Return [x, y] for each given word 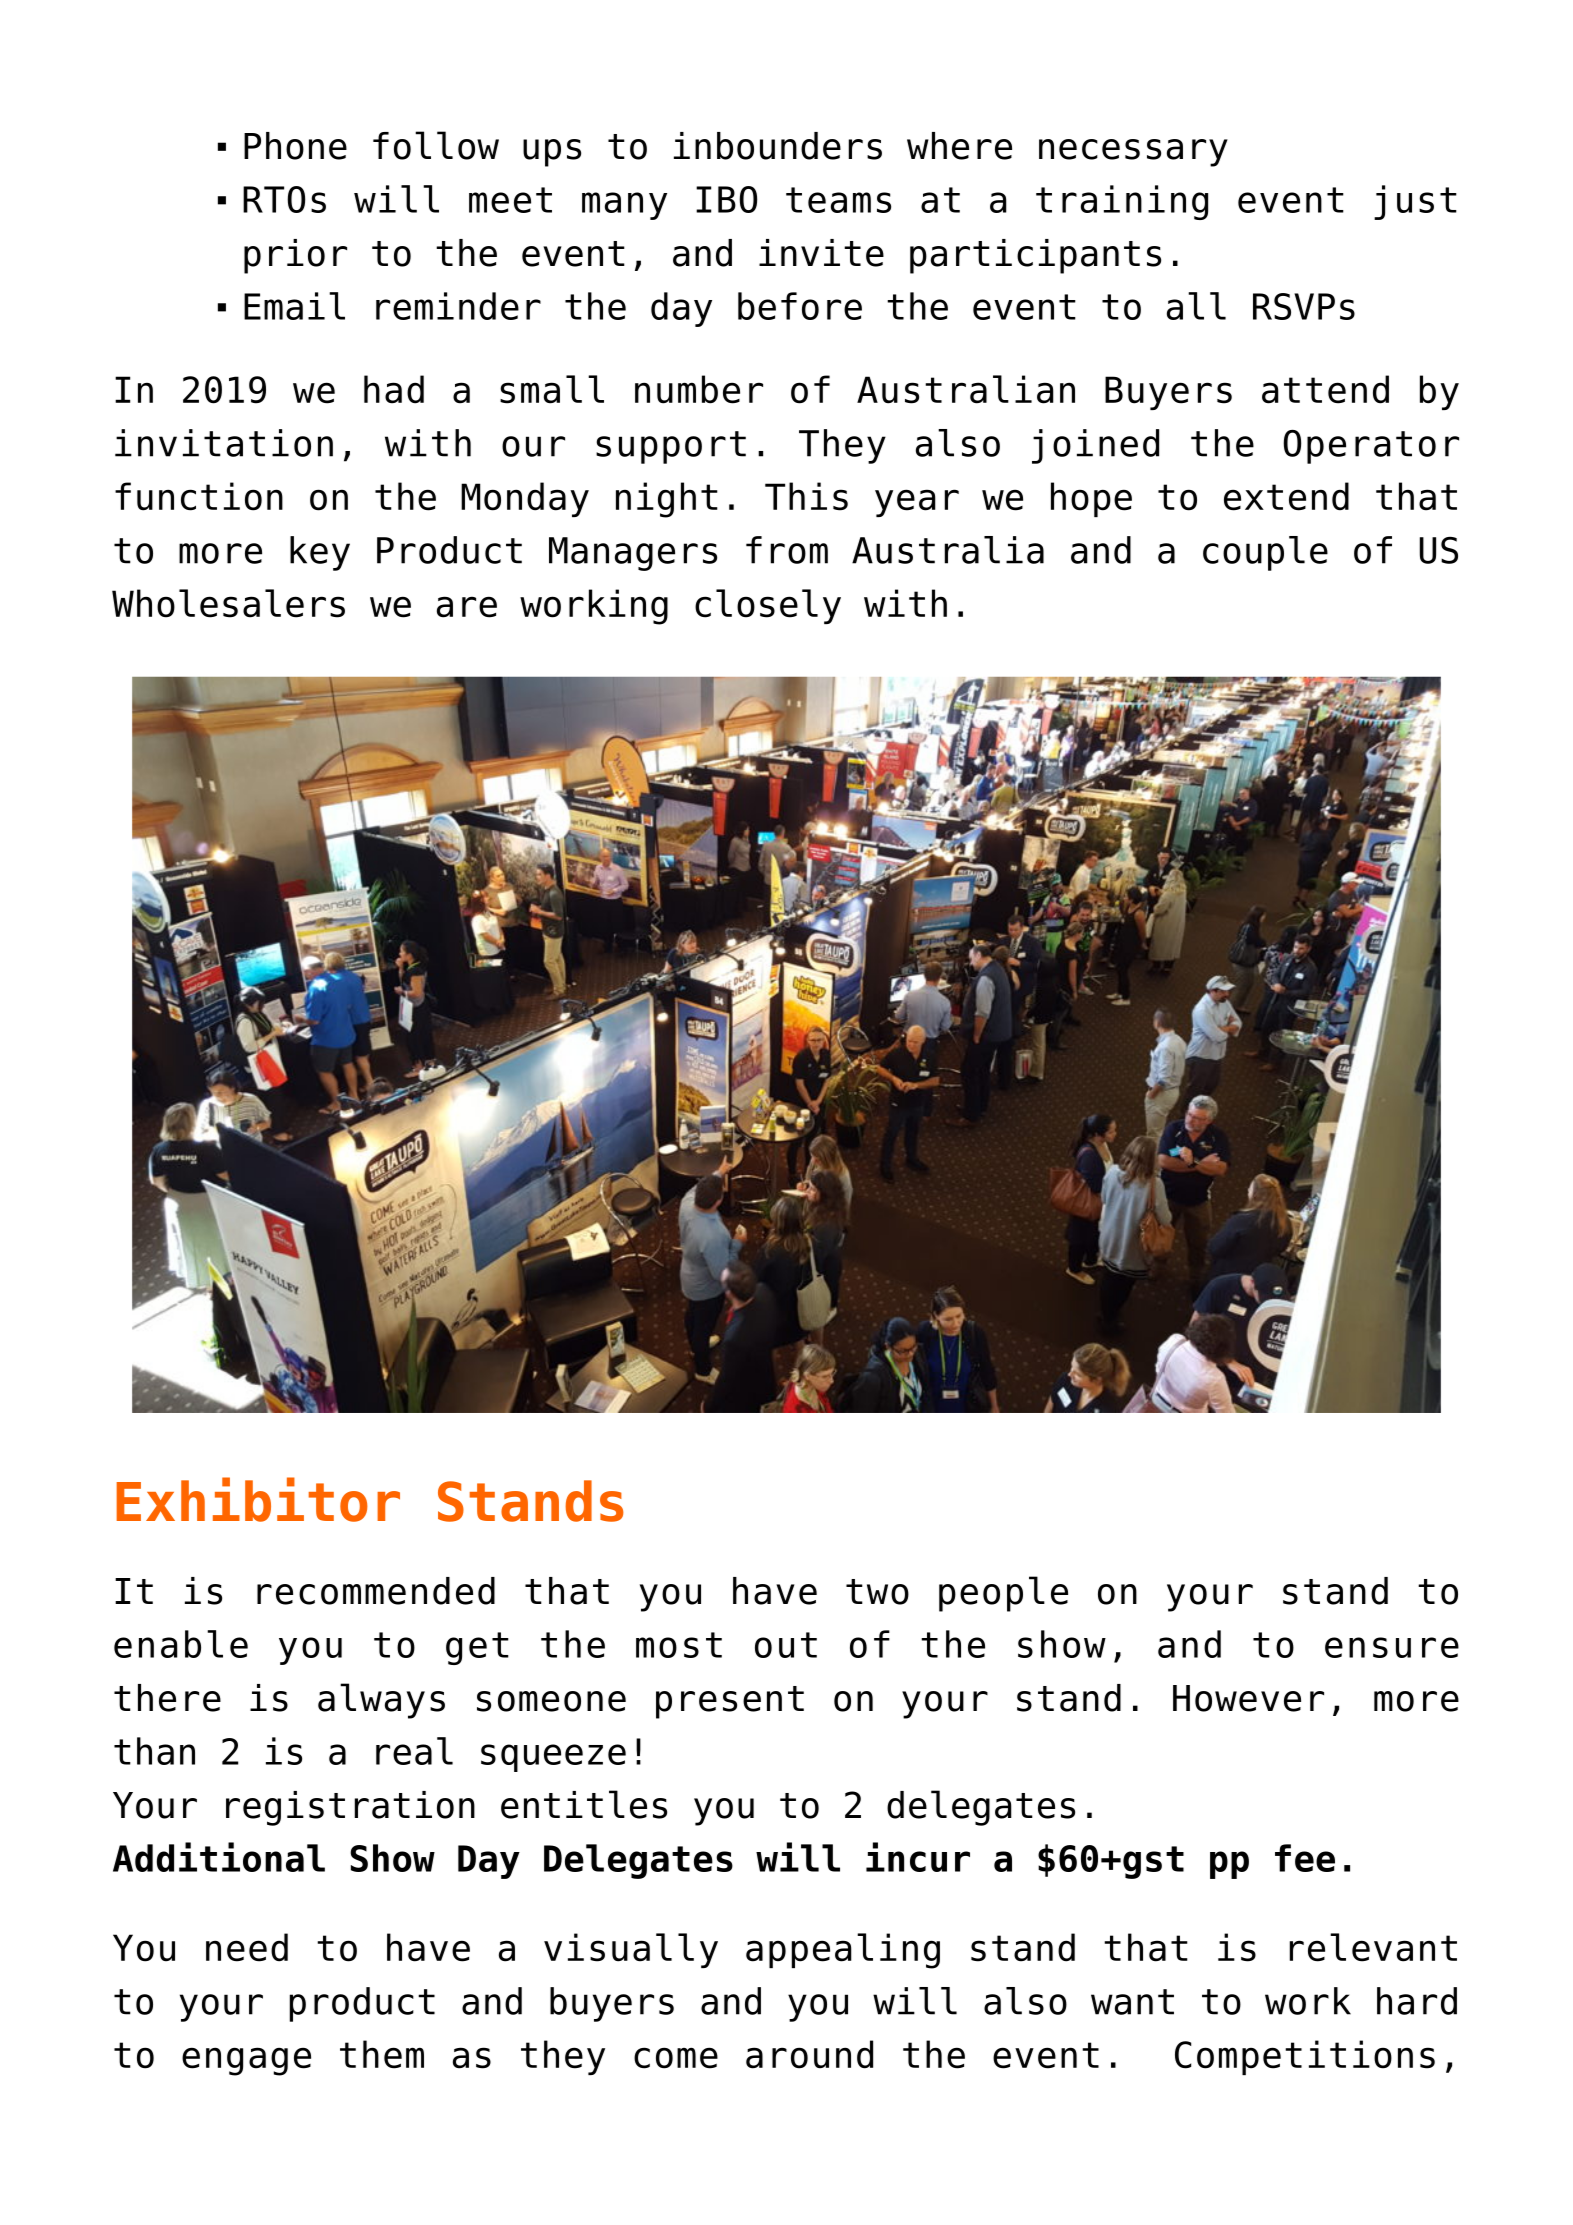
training [1122, 202]
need [247, 1947]
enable [181, 1644]
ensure [1392, 1647]
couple [1265, 553]
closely [768, 606]
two [877, 1592]
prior [295, 256]
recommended [376, 1591]
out [786, 1645]
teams [838, 200]
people [1003, 1594]
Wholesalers [228, 603]
